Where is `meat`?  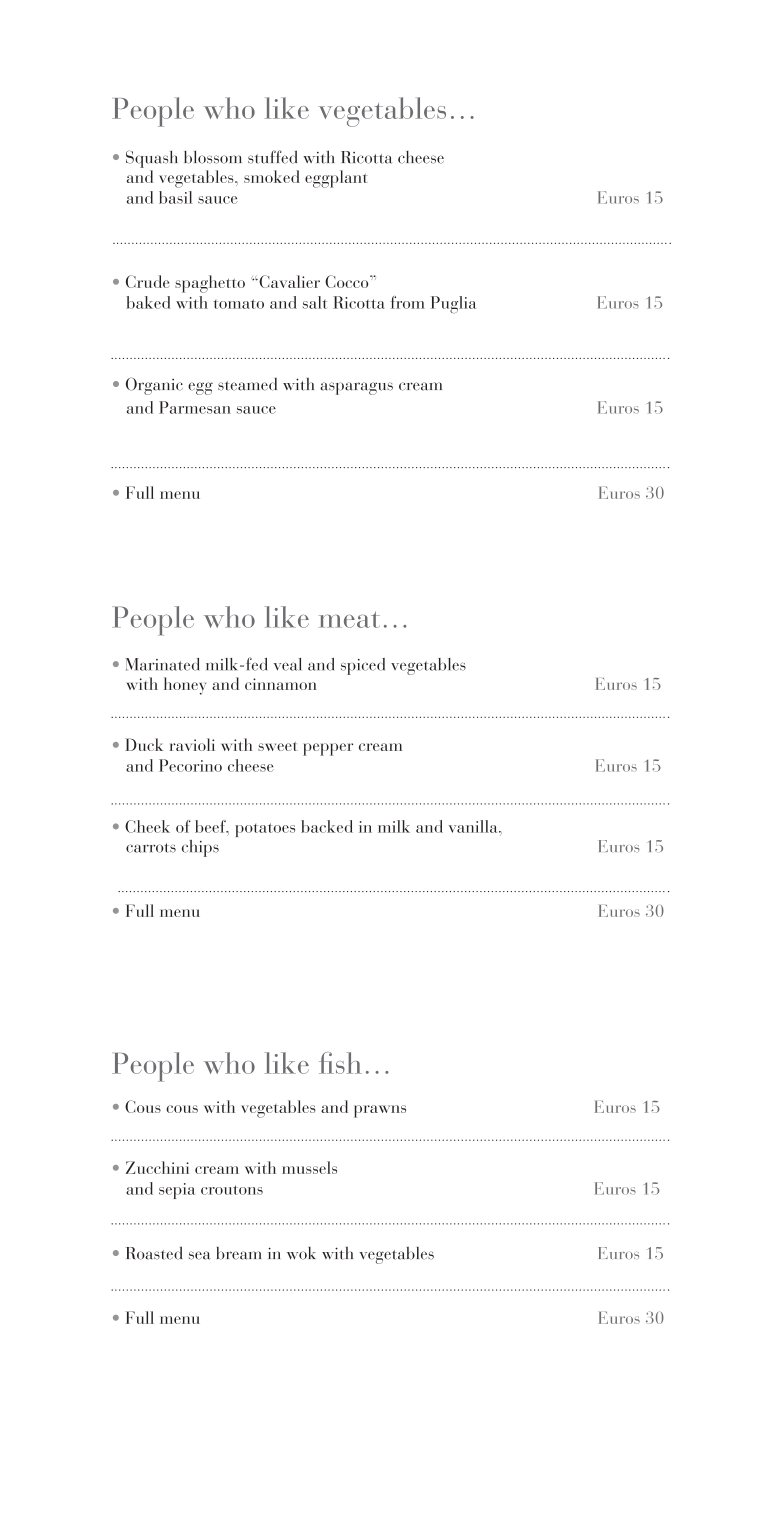 meat is located at coordinates (349, 619).
